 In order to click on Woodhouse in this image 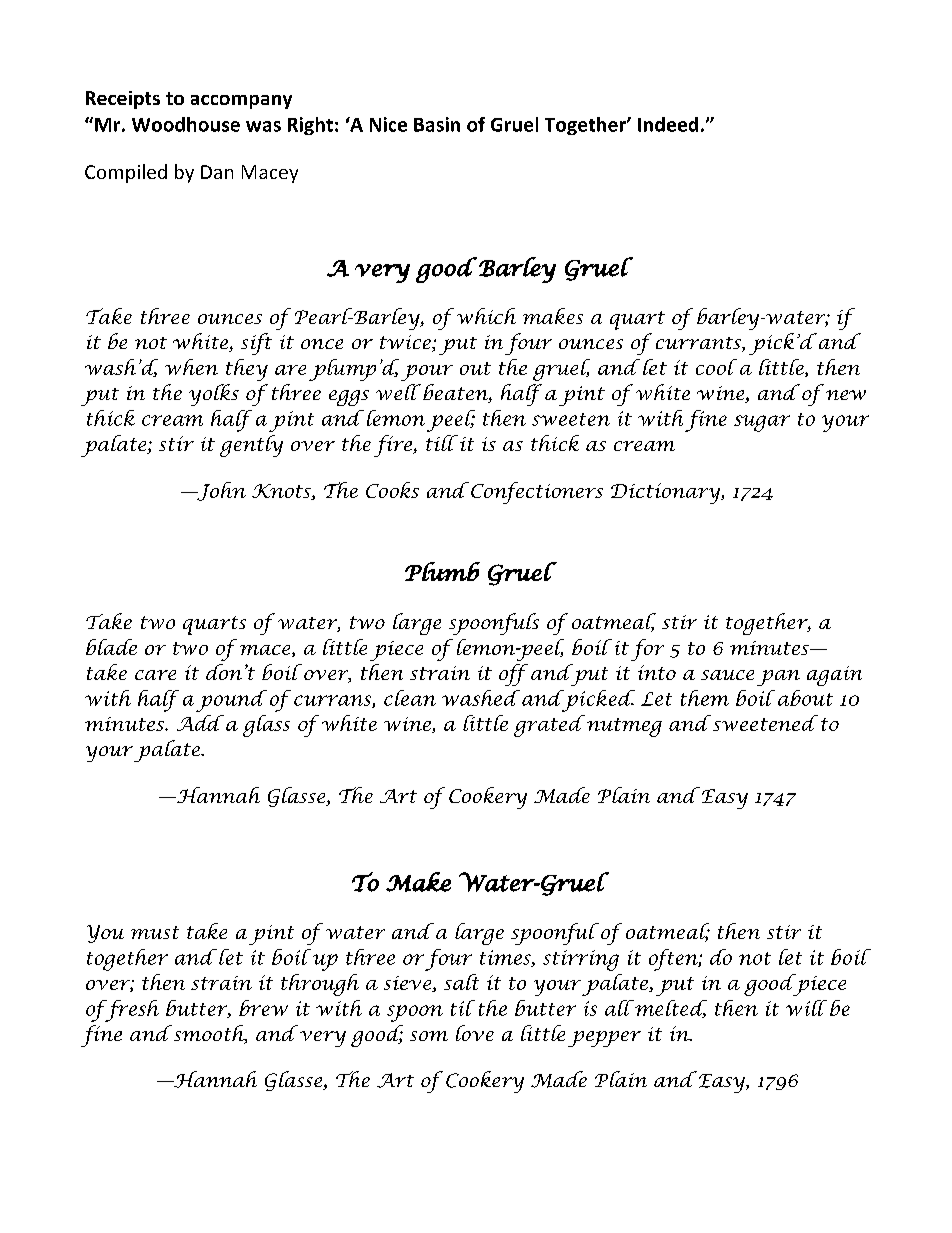, I will do `click(186, 124)`.
